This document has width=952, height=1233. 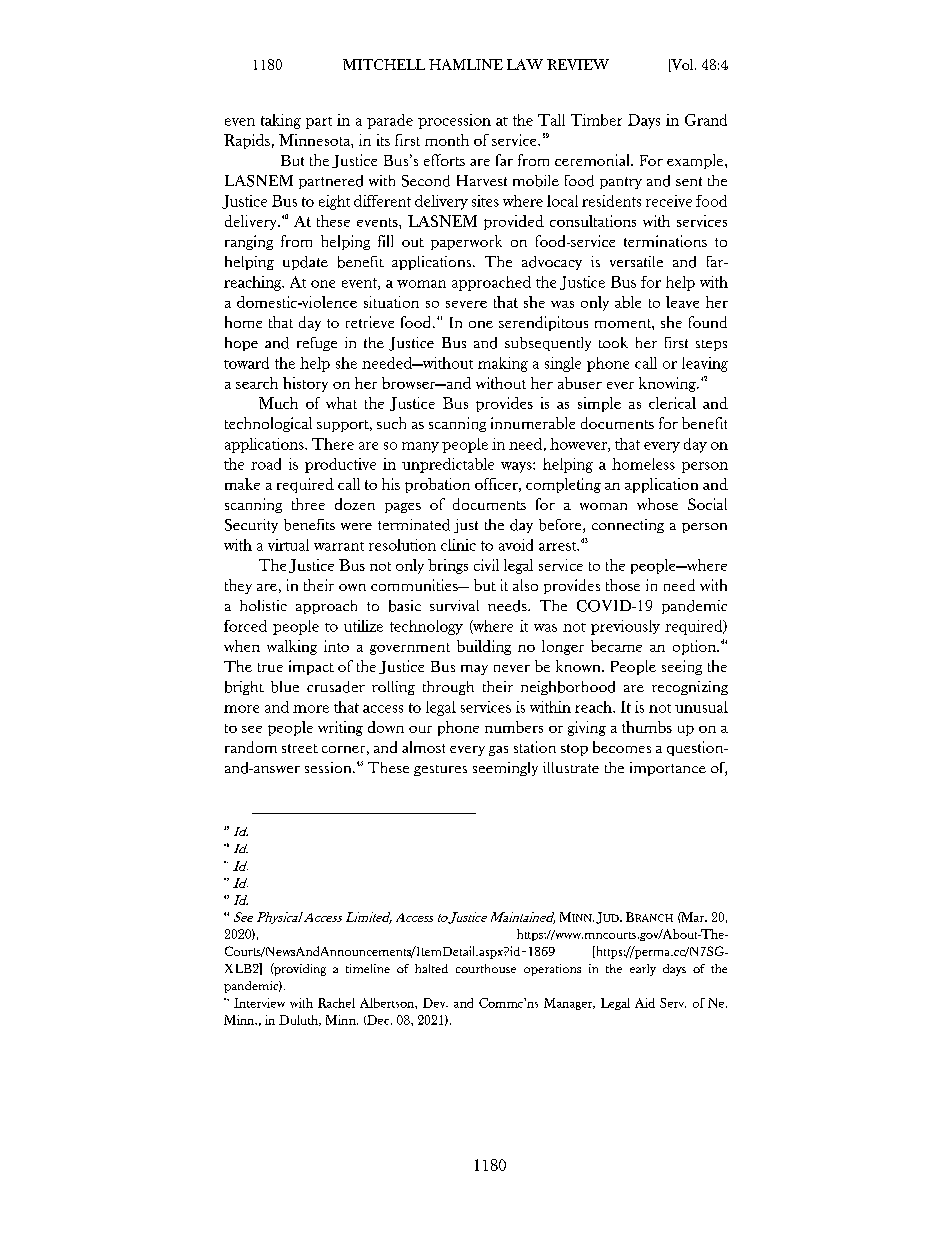 I want to click on taking, so click(x=281, y=121).
